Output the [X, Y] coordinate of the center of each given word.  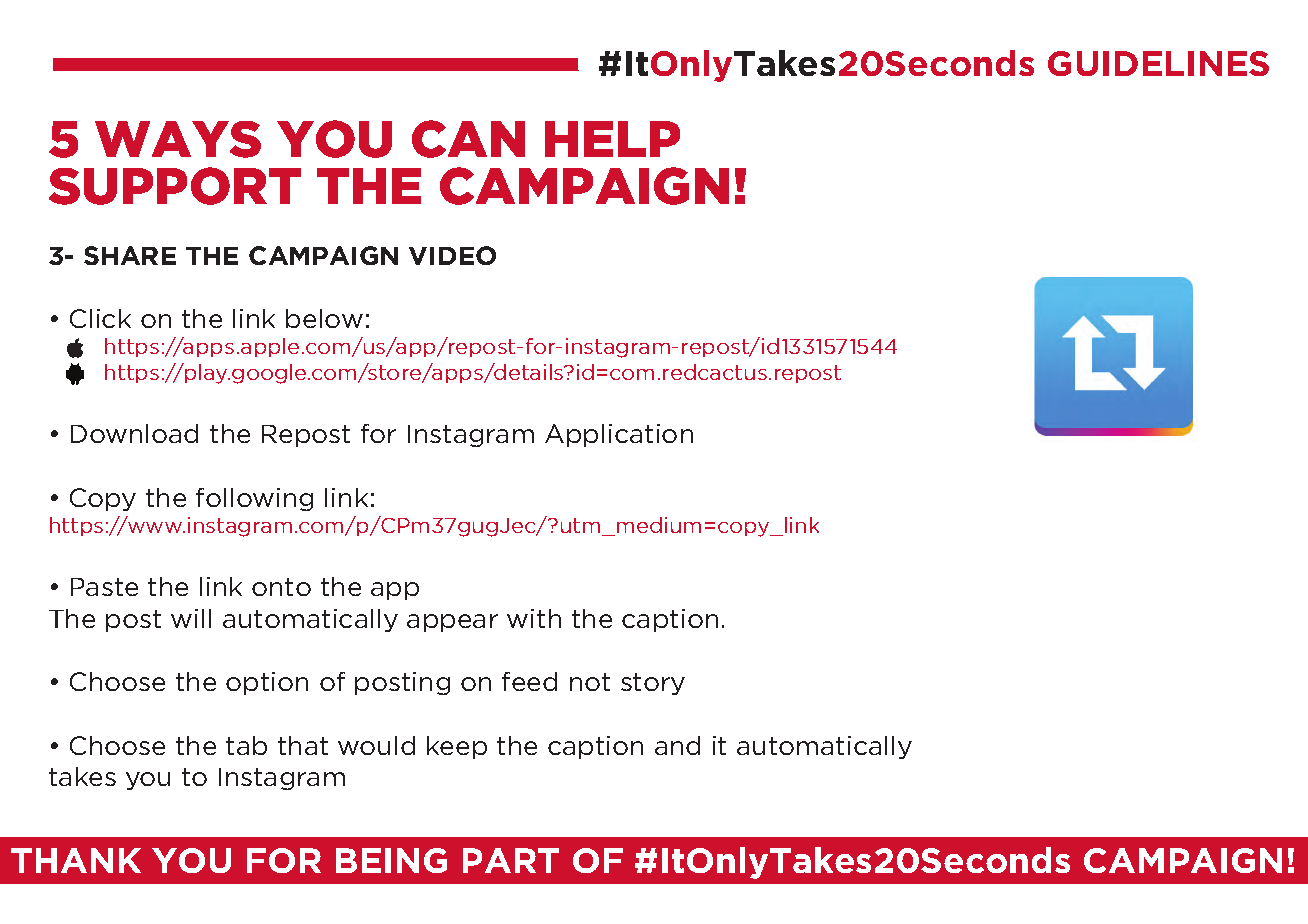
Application [619, 435]
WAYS [178, 139]
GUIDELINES [1158, 63]
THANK [76, 860]
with [534, 618]
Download [134, 433]
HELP [612, 139]
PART [511, 860]
